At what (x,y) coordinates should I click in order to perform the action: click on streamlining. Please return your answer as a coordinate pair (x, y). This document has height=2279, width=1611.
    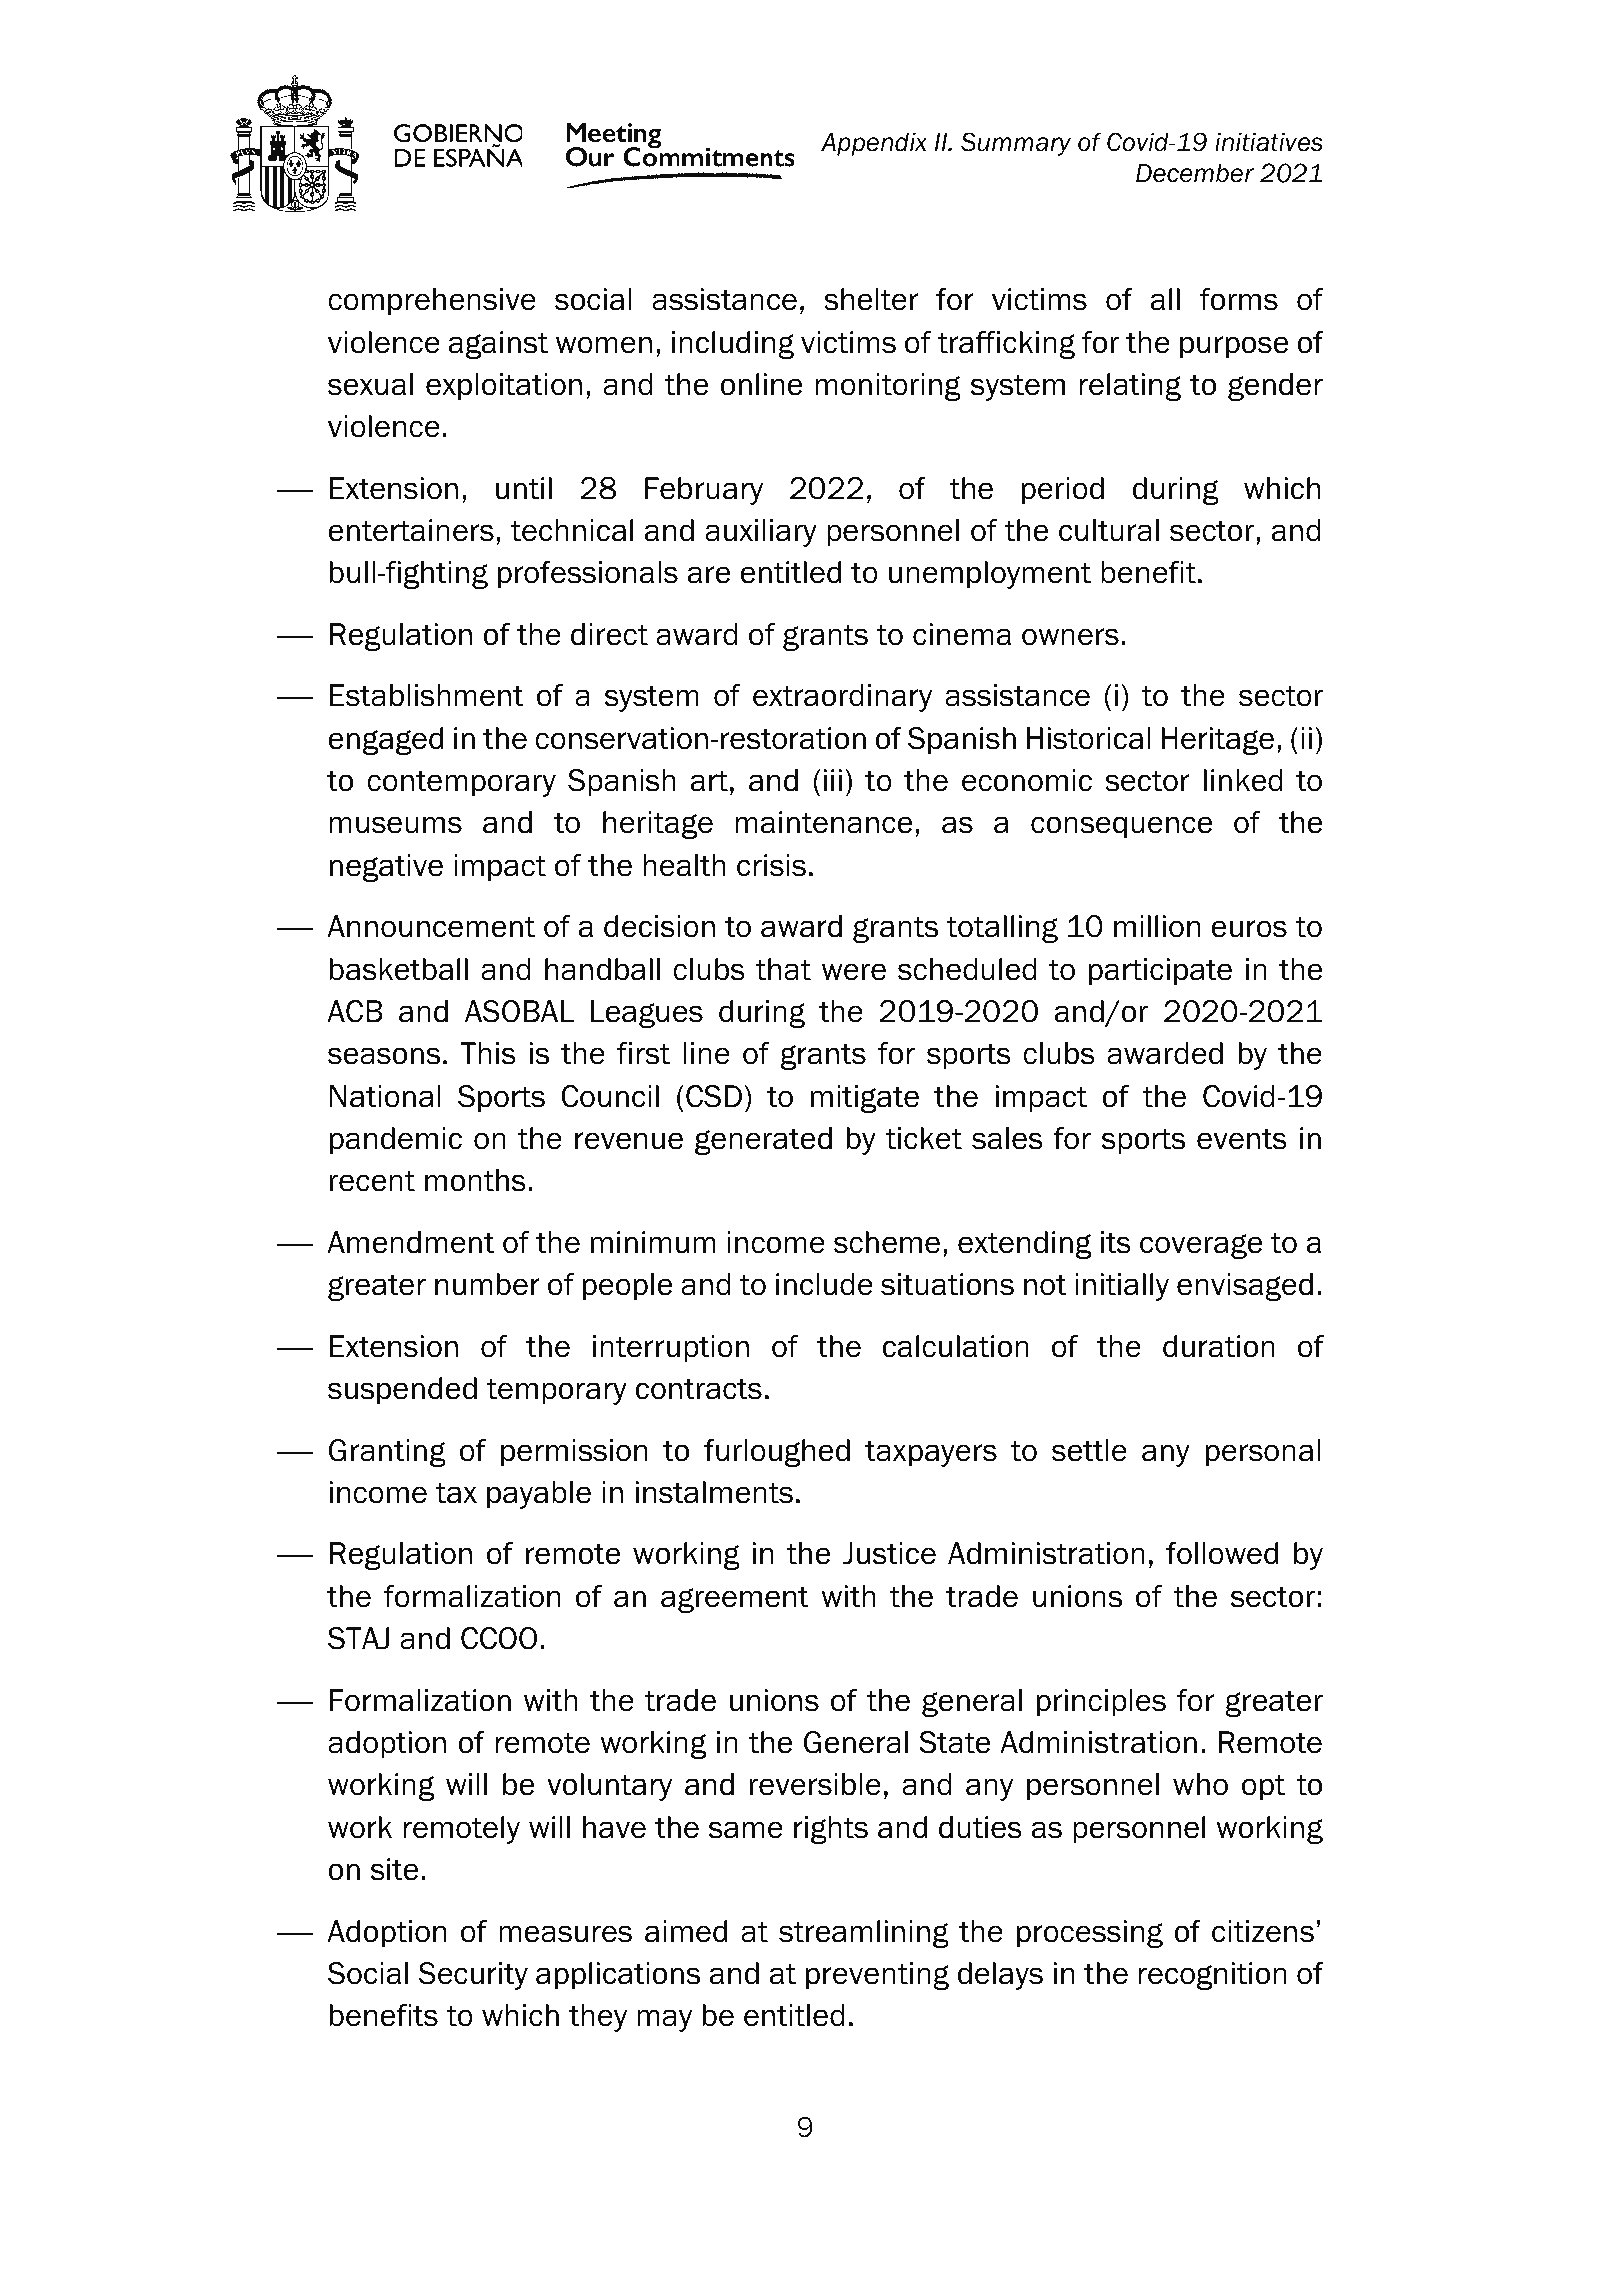
    Looking at the image, I should click on (864, 1934).
